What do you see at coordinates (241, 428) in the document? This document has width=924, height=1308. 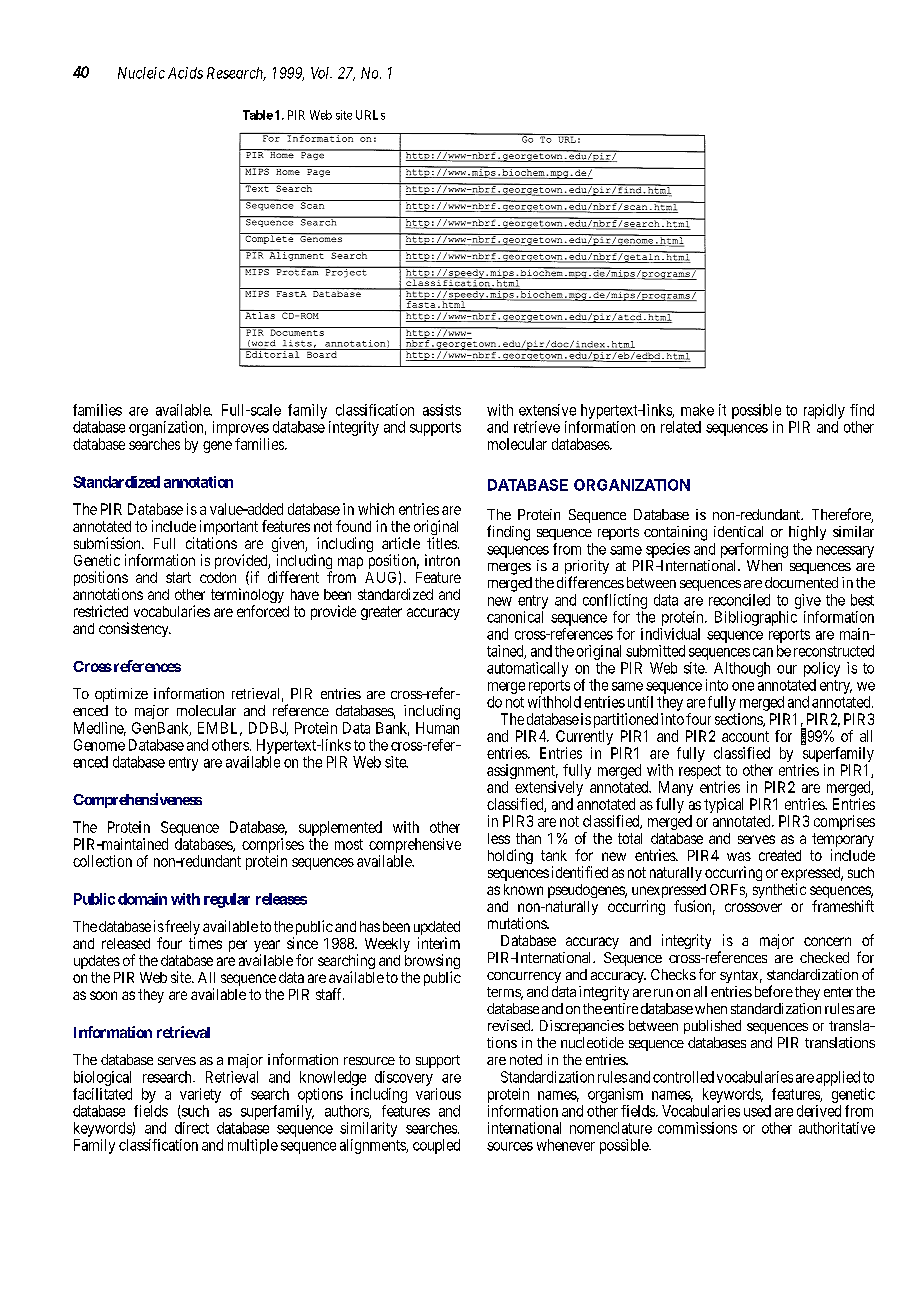 I see `improves` at bounding box center [241, 428].
